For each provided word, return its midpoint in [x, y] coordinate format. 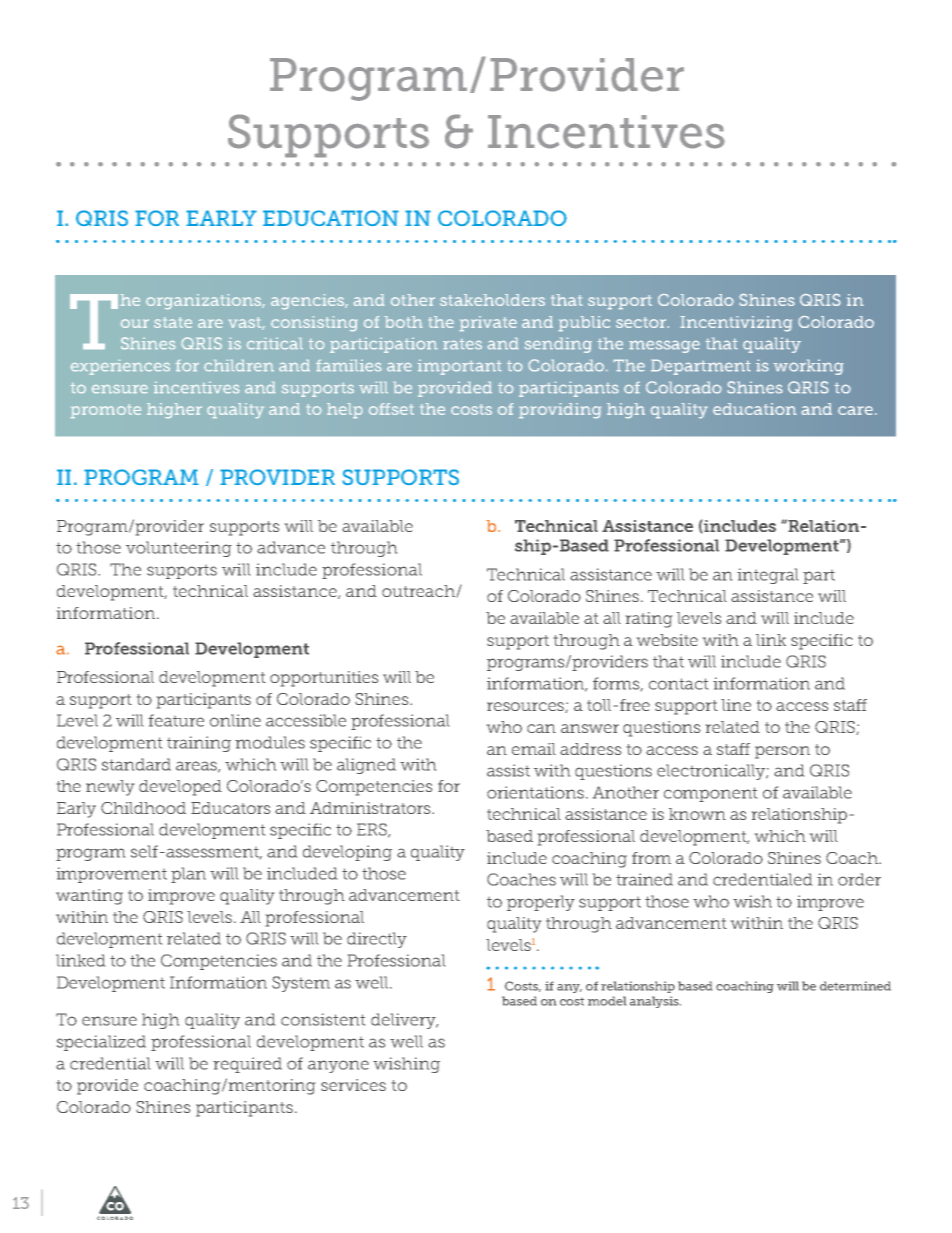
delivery [404, 1021]
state [173, 322]
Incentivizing [736, 323]
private [488, 323]
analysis [655, 1002]
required [247, 1065]
